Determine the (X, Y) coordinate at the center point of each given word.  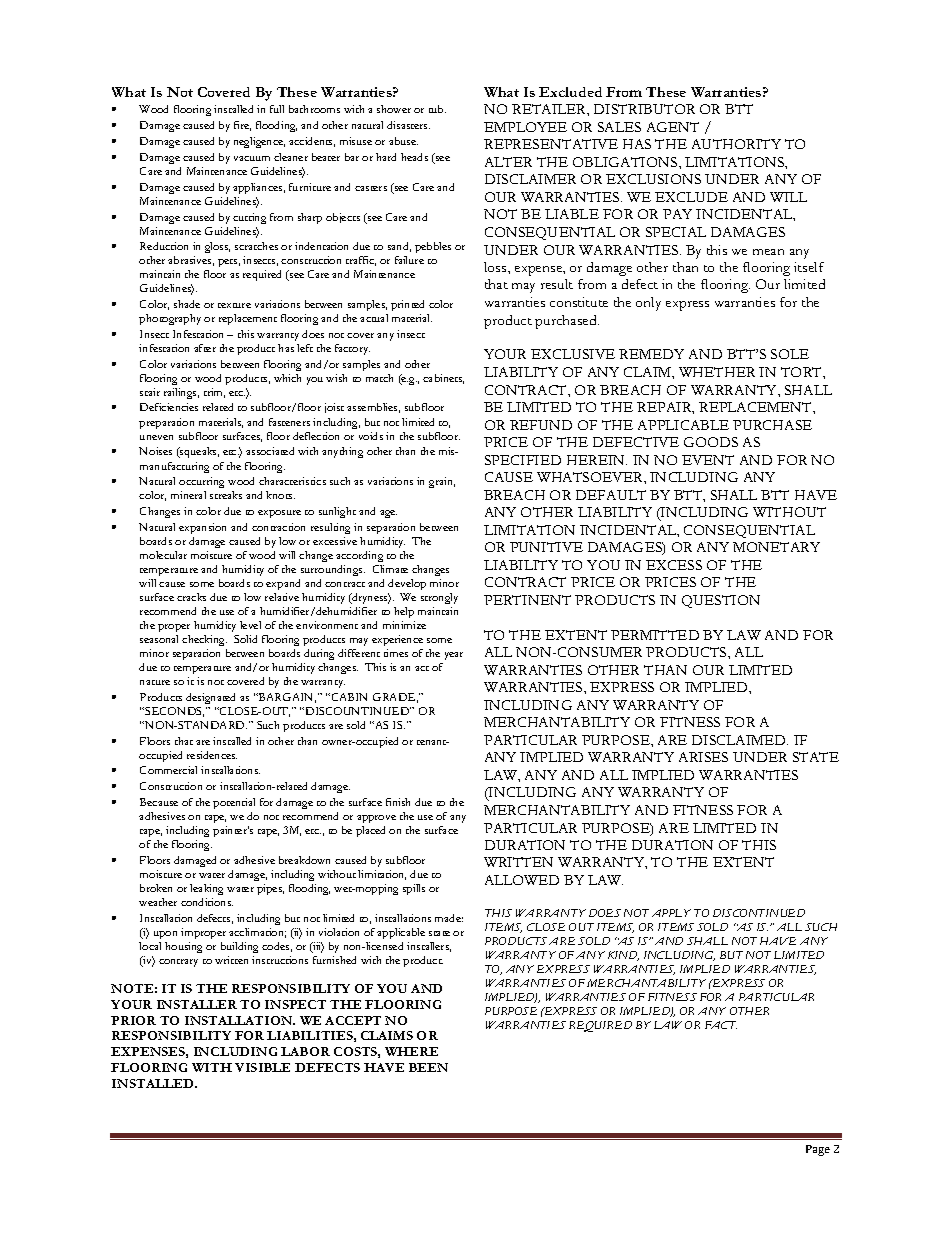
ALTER (508, 162)
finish (398, 802)
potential (234, 803)
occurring (201, 482)
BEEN (428, 1067)
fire (242, 126)
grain (442, 482)
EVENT (708, 460)
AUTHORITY (736, 144)
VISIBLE (262, 1067)
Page (818, 1150)
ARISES (703, 757)
